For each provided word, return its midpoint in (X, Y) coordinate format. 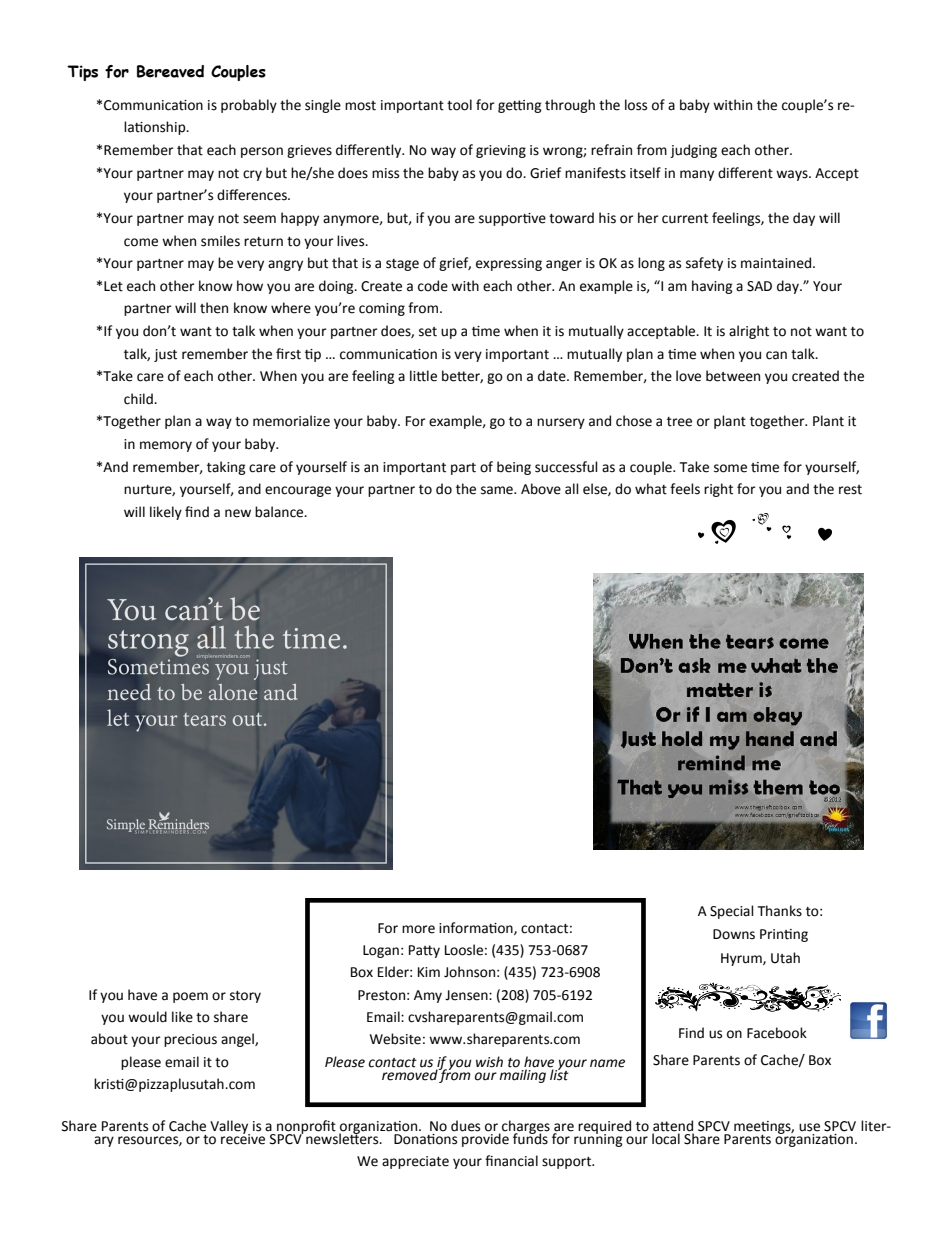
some (730, 468)
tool (459, 105)
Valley (230, 1128)
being (514, 468)
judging (693, 151)
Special (732, 912)
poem (190, 997)
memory (166, 446)
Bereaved (170, 71)
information (477, 928)
